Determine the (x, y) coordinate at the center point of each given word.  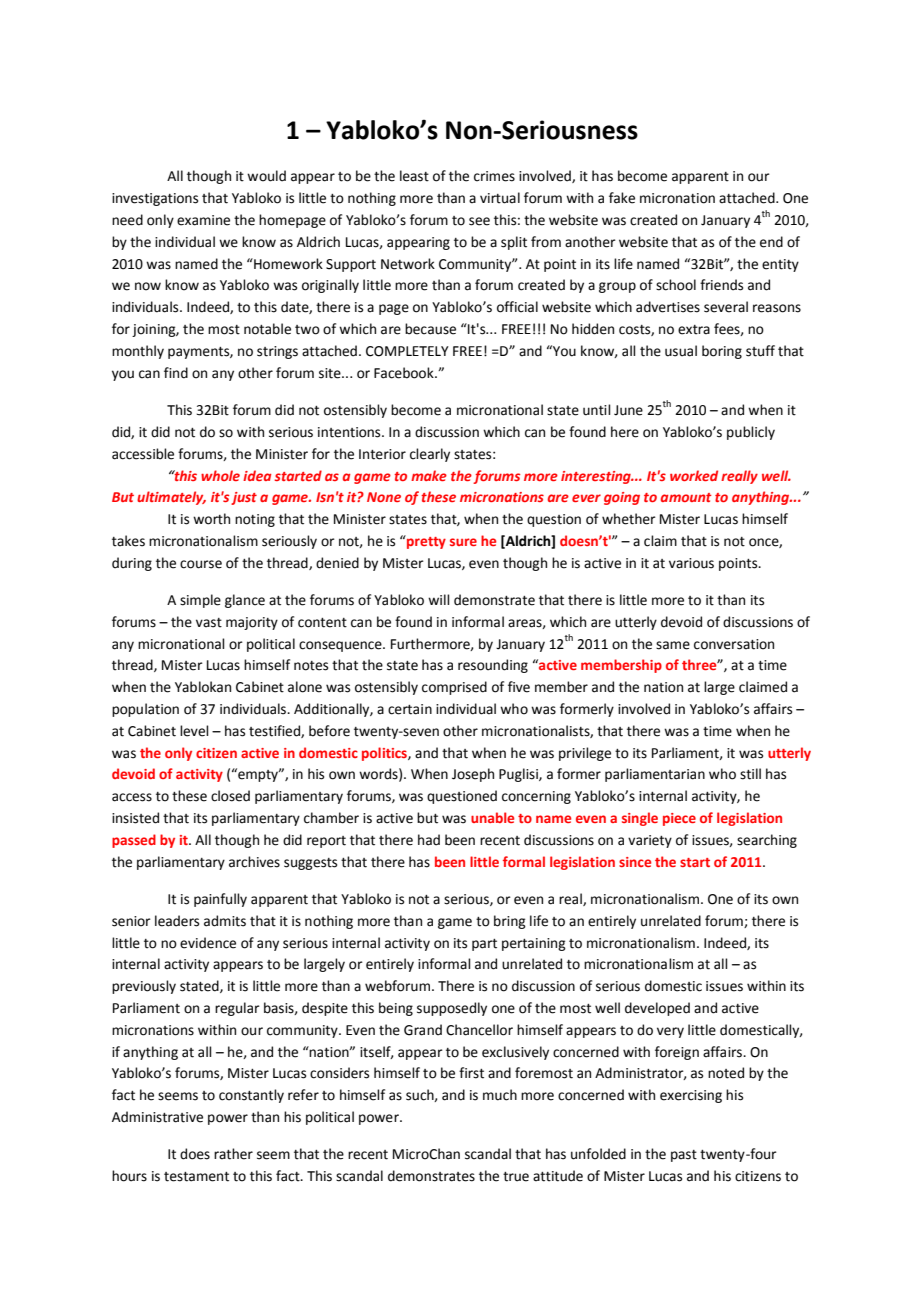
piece (679, 819)
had (429, 840)
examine (203, 220)
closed (230, 796)
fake (622, 198)
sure (463, 542)
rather (233, 1154)
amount (686, 497)
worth (211, 519)
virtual (500, 198)
